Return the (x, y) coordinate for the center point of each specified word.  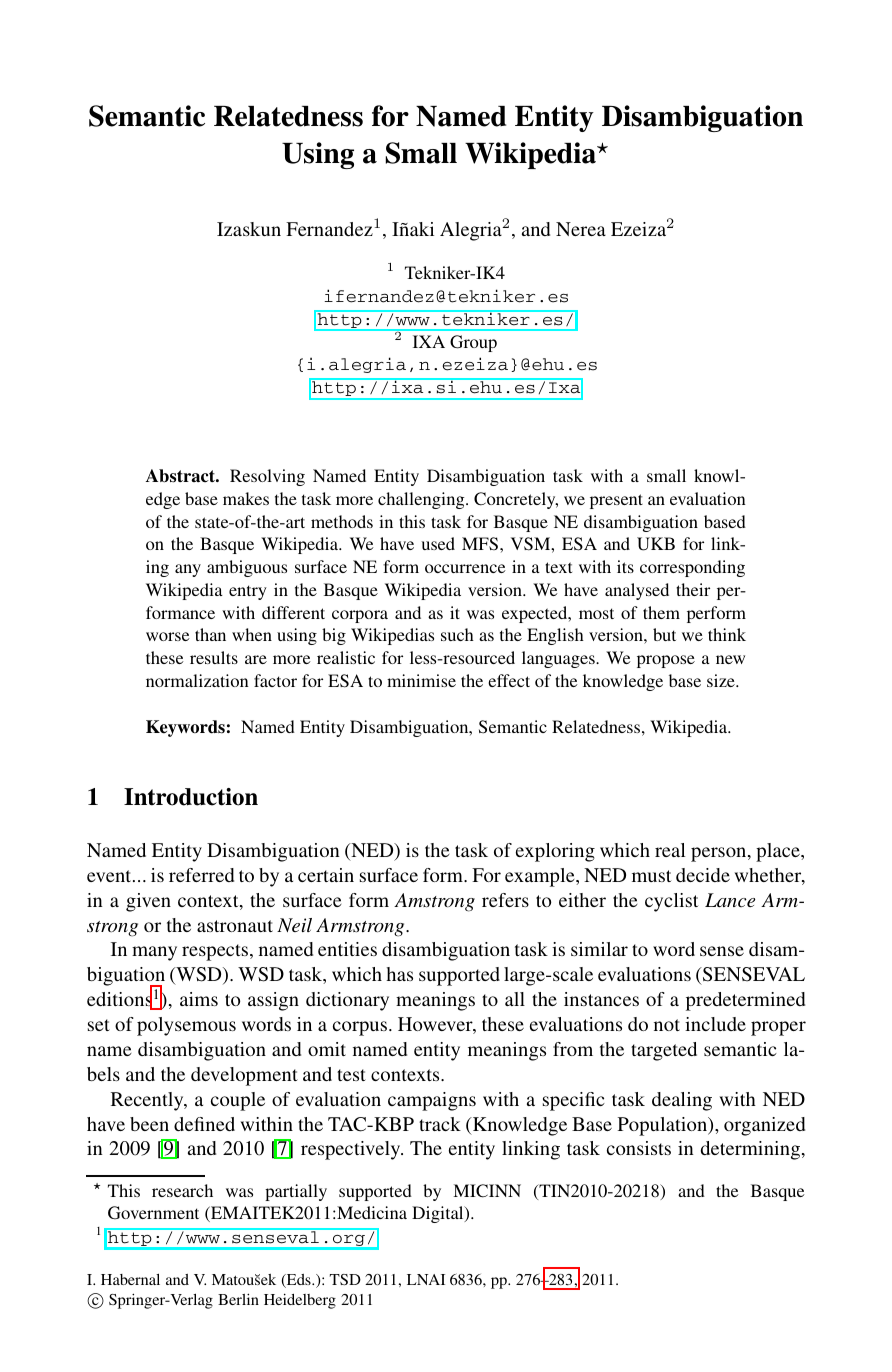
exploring (555, 852)
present (616, 501)
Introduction (191, 797)
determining (752, 1150)
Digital (439, 1214)
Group (473, 343)
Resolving (267, 477)
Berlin (238, 1299)
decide (703, 875)
